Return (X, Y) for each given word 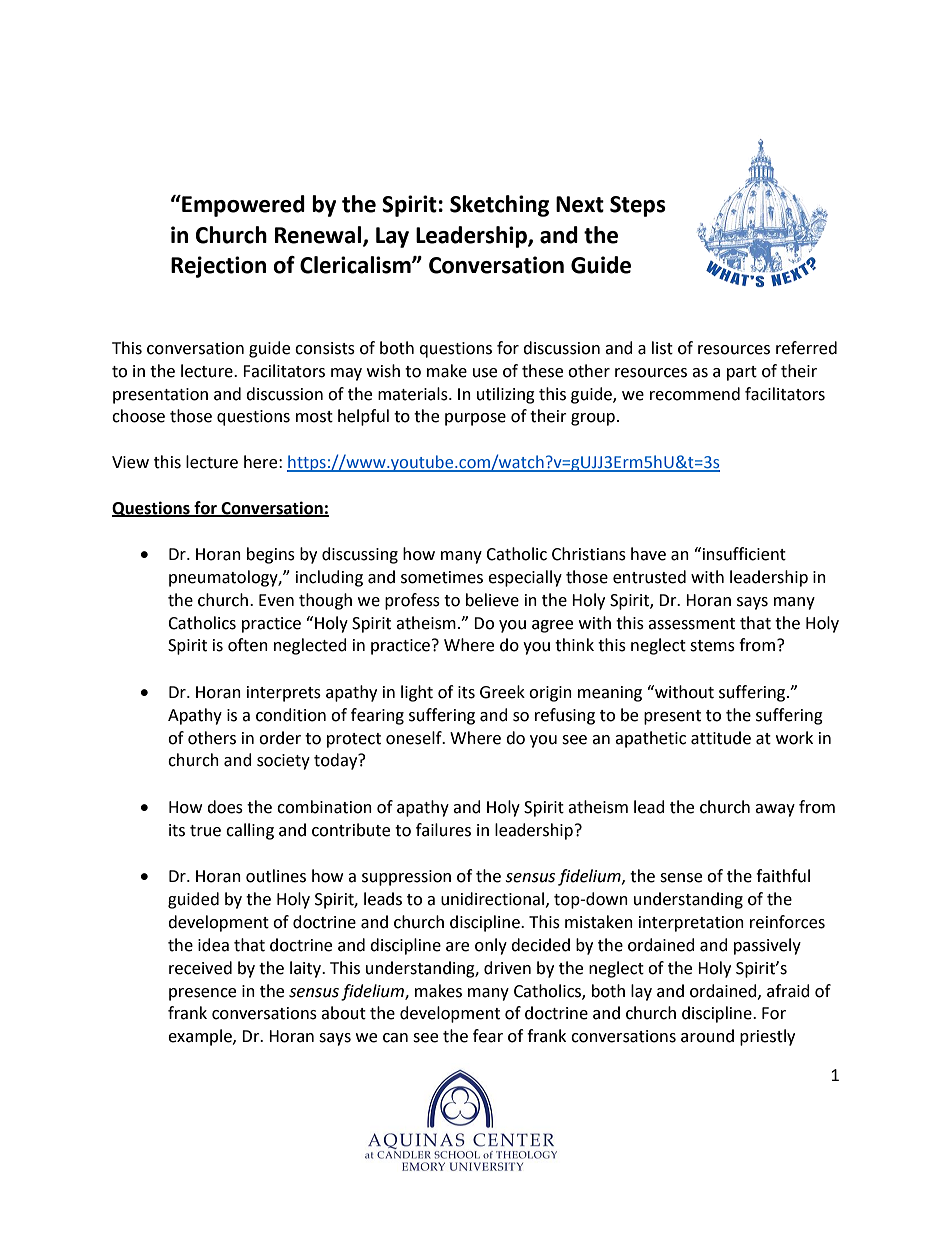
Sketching (499, 206)
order (280, 738)
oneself (415, 738)
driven (507, 968)
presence (202, 994)
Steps (638, 206)
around (707, 1036)
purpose (475, 419)
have (648, 554)
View (130, 462)
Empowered (242, 206)
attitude (721, 738)
